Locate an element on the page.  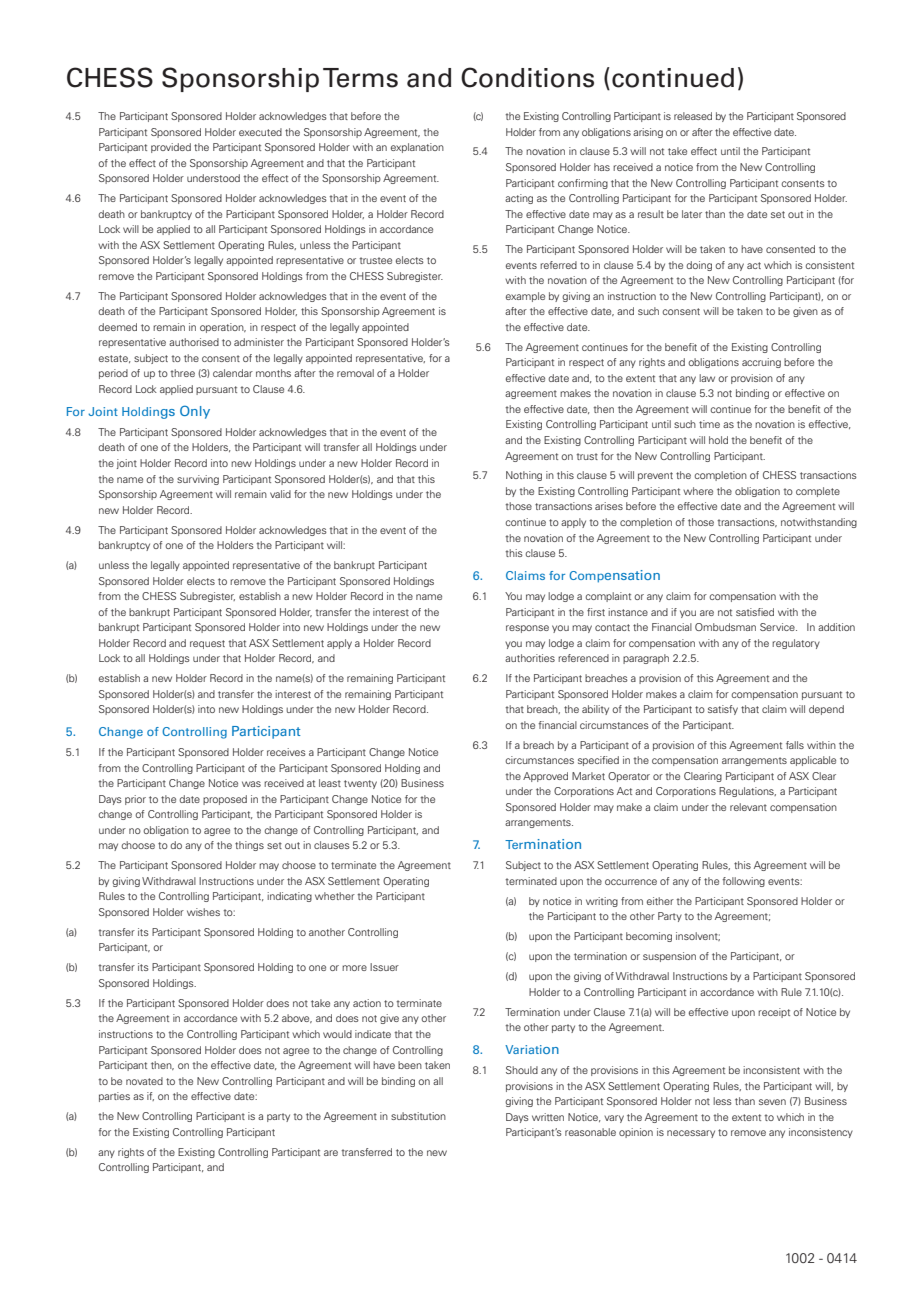
authorised is located at coordinates (194, 342).
